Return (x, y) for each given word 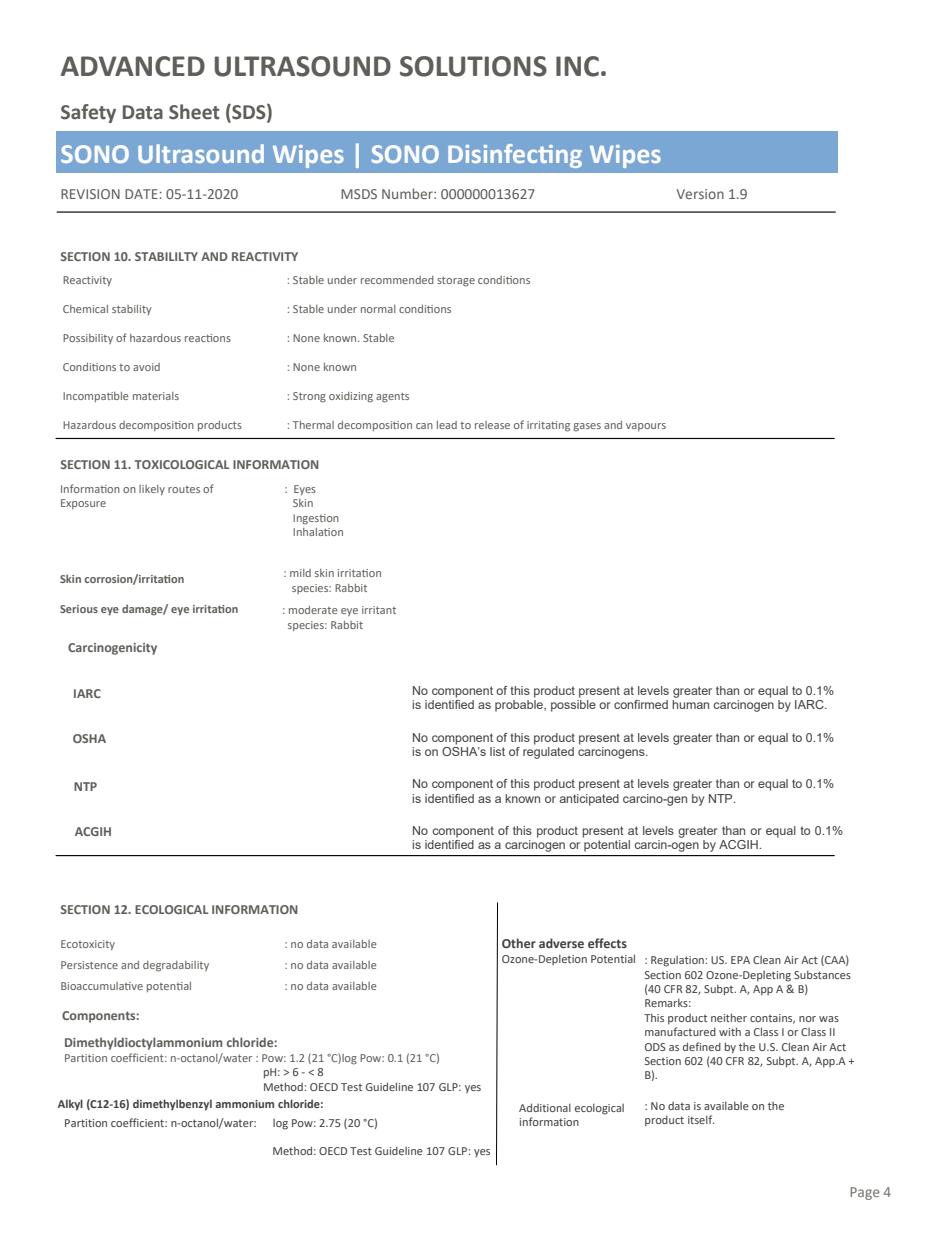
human (690, 704)
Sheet (194, 112)
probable (520, 706)
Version (700, 194)
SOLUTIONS (473, 66)
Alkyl (70, 1105)
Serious (79, 609)
